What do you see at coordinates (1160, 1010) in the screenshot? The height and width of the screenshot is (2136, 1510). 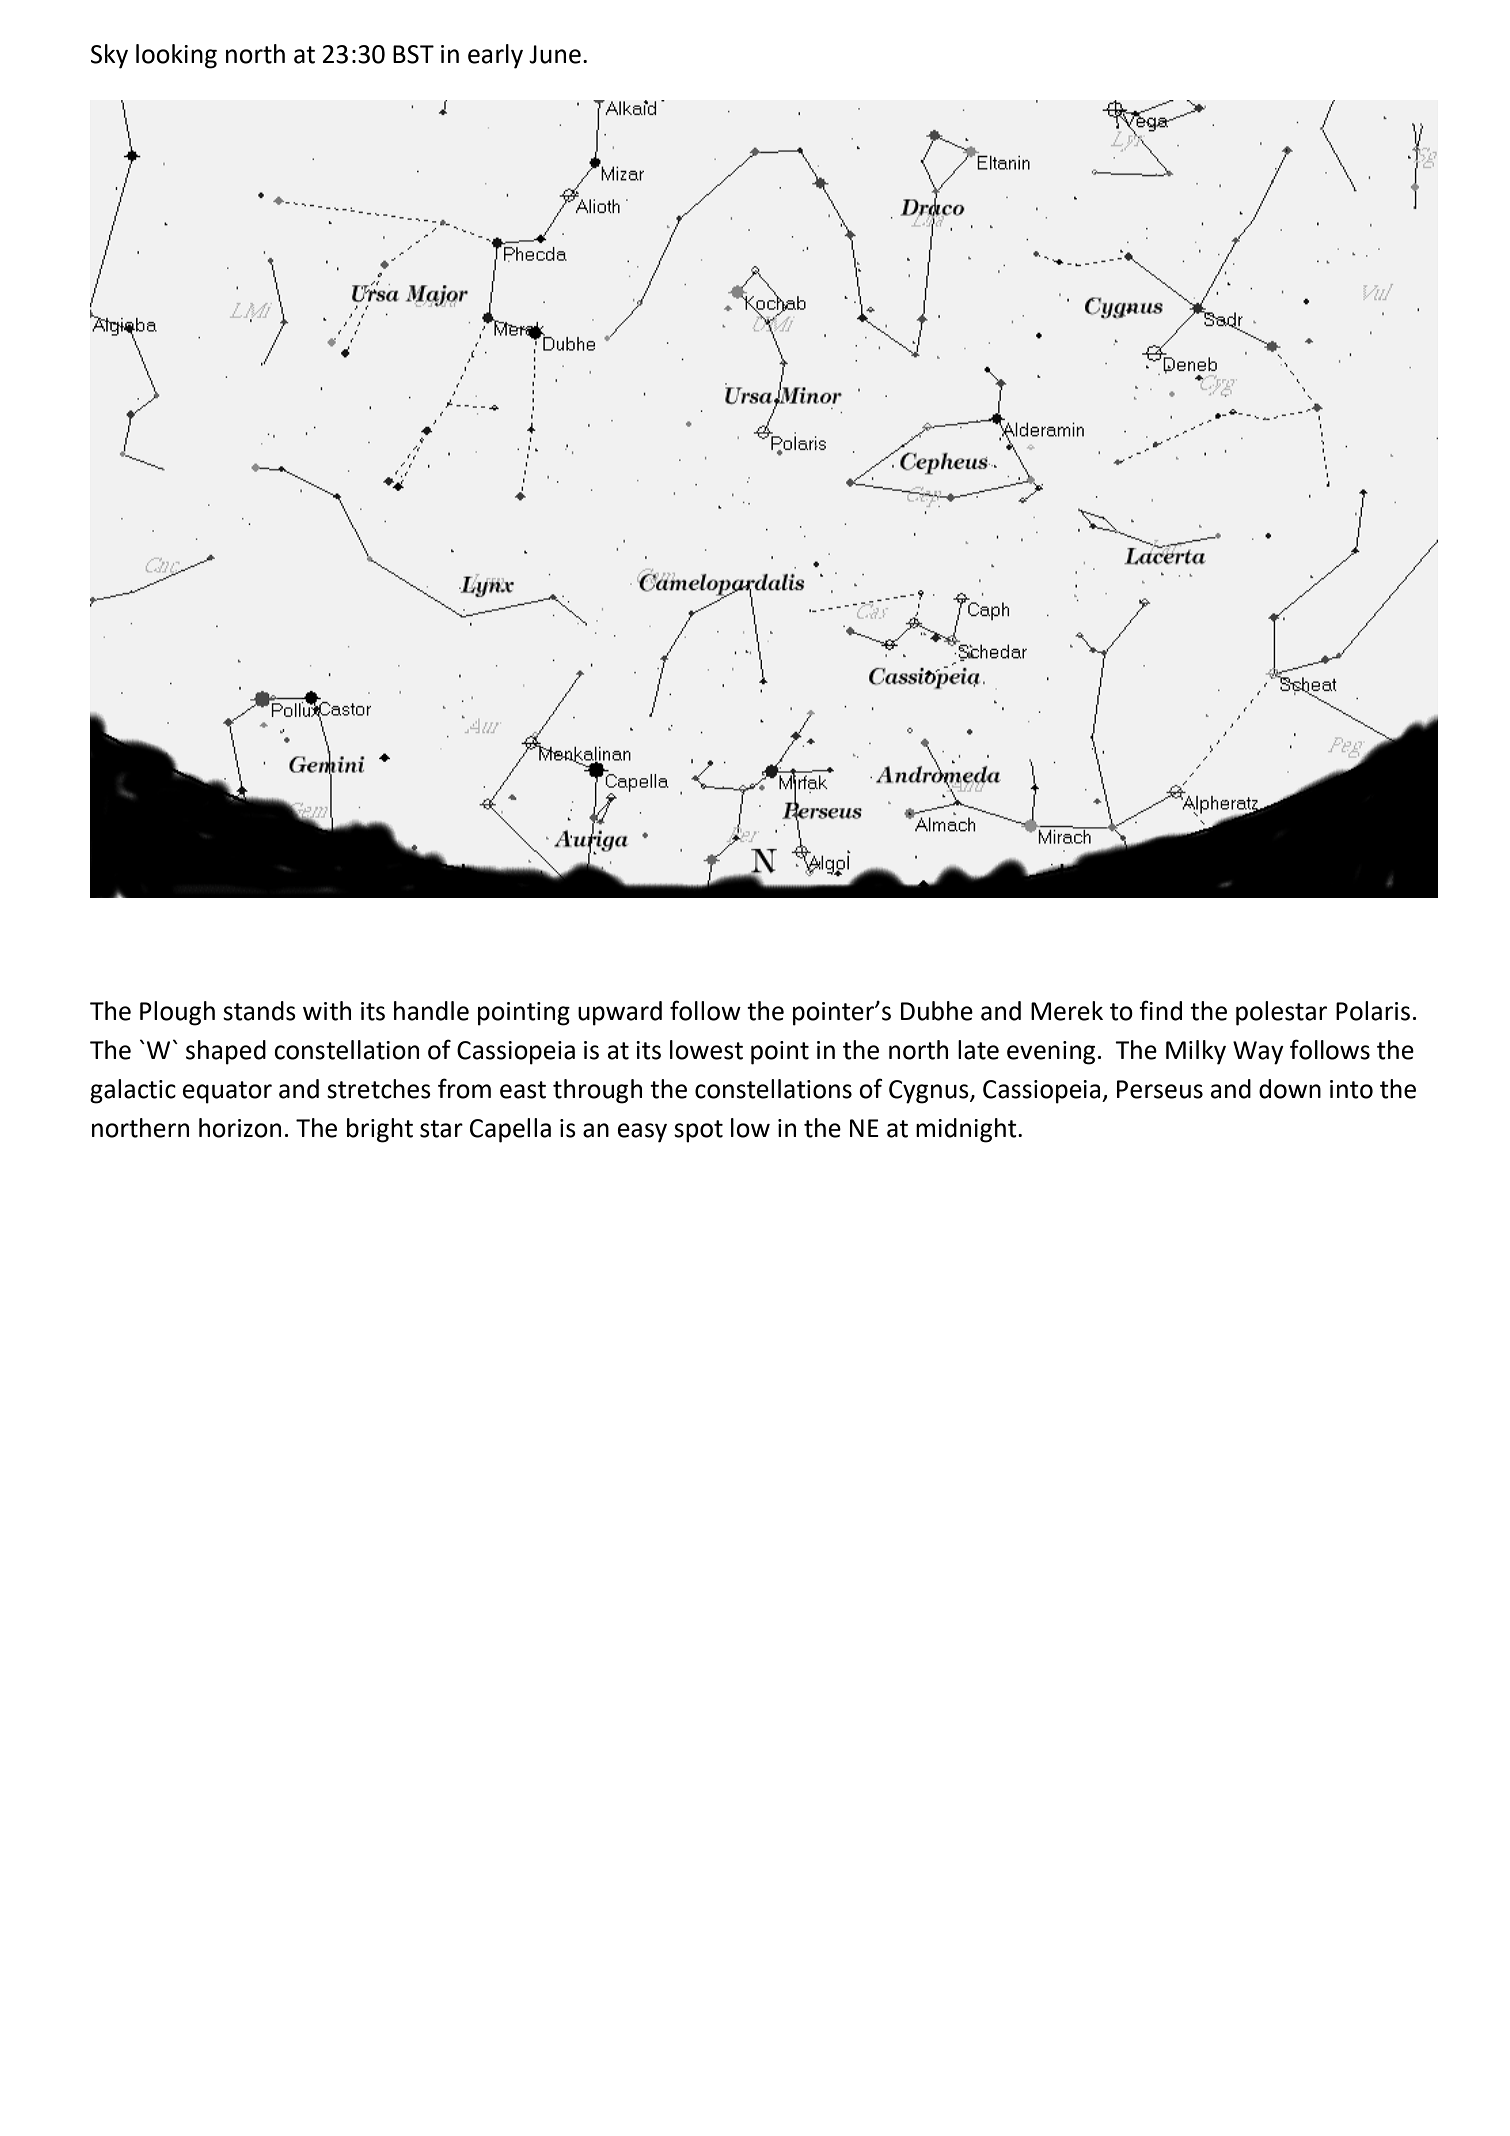 I see `find` at bounding box center [1160, 1010].
